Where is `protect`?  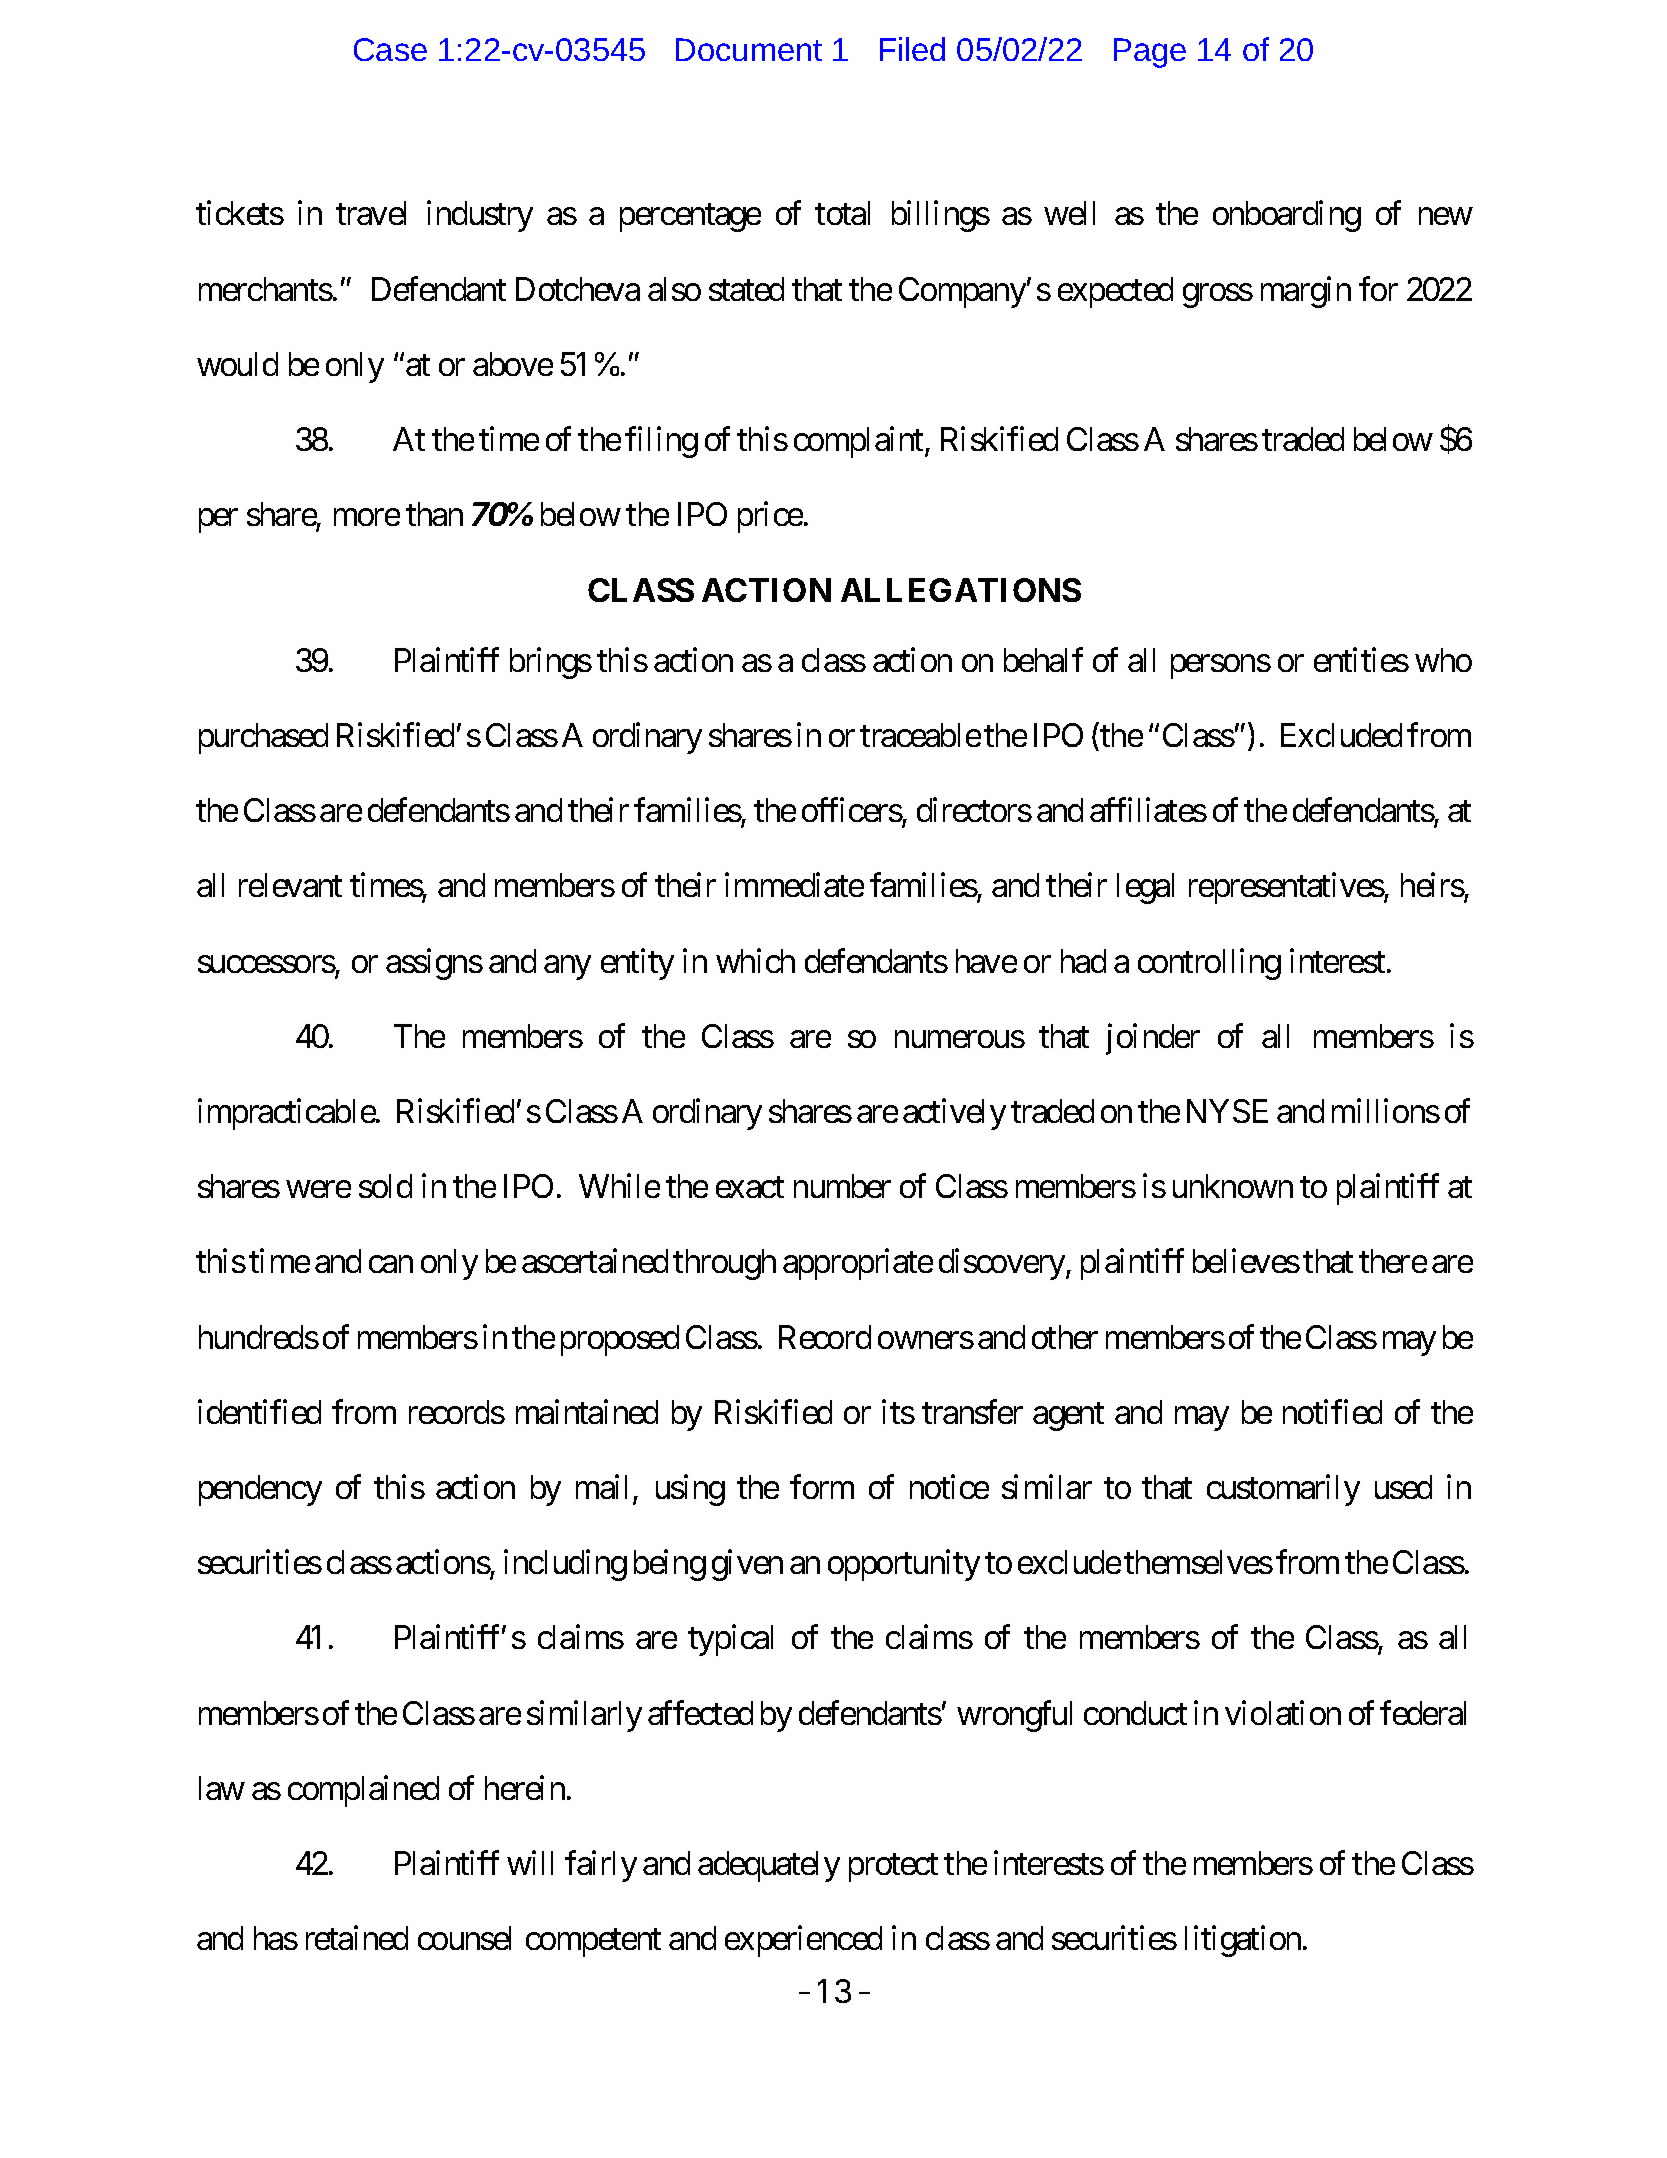 protect is located at coordinates (893, 1868).
